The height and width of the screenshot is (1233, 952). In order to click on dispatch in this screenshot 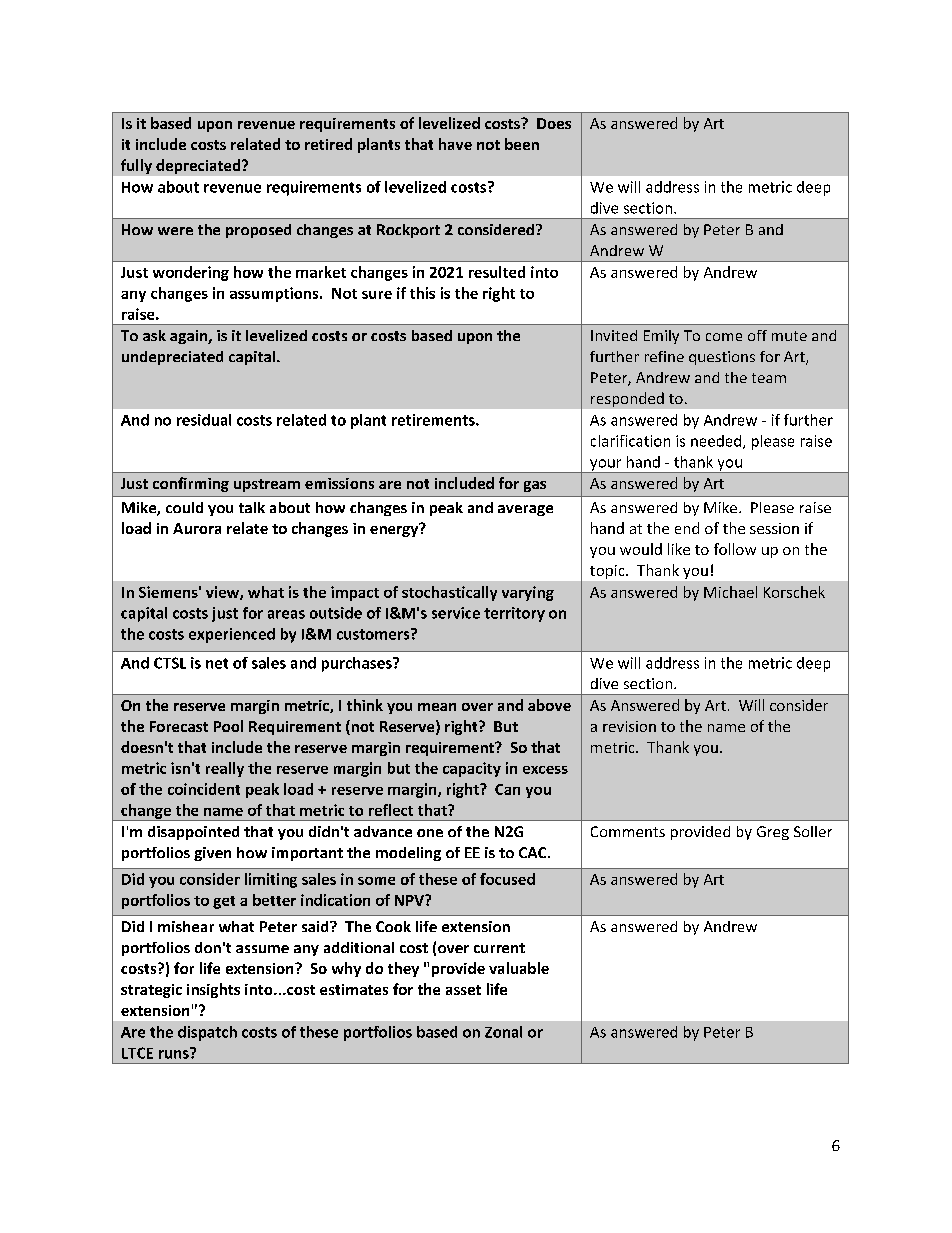, I will do `click(207, 1033)`.
